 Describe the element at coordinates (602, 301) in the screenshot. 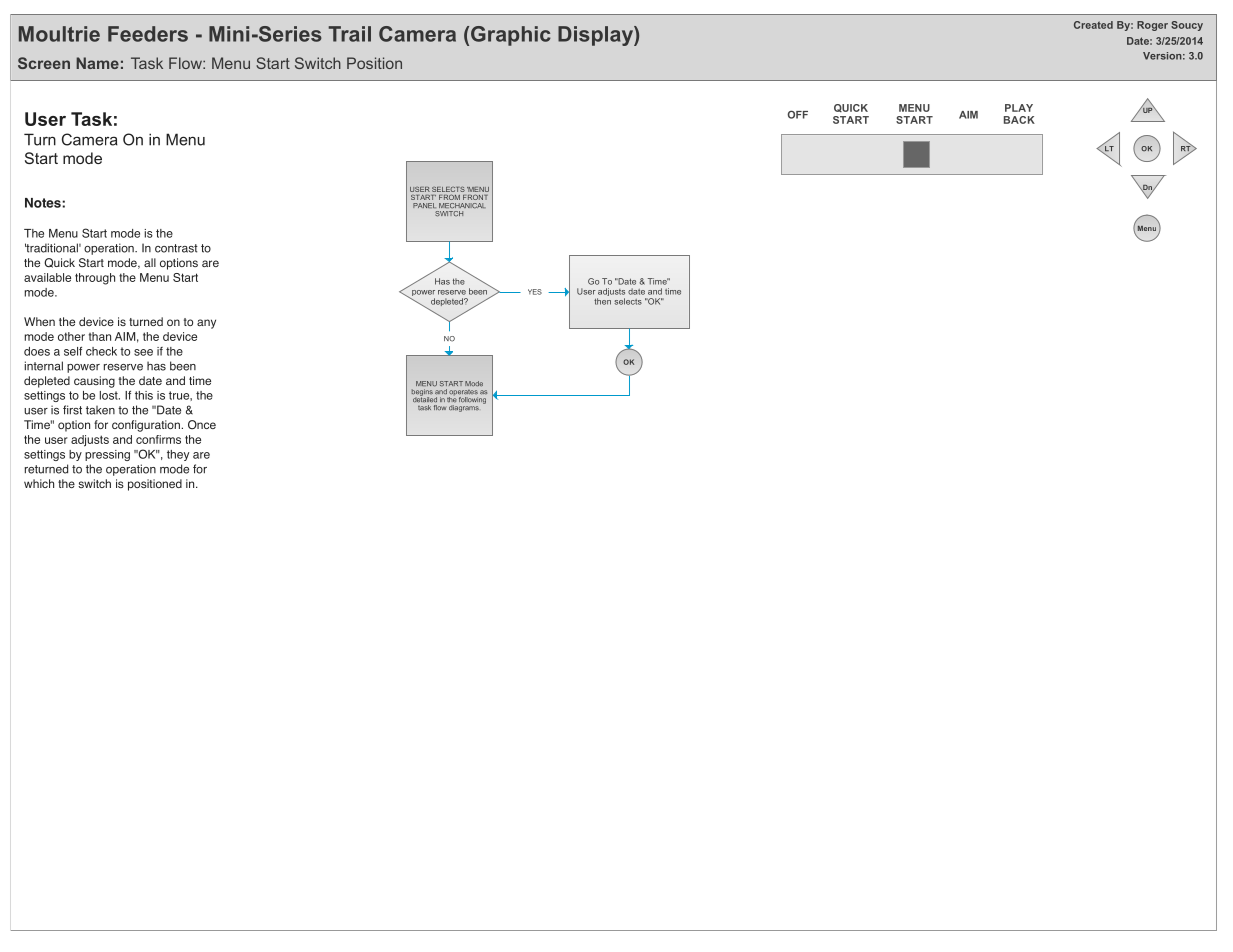

I see `then` at that location.
